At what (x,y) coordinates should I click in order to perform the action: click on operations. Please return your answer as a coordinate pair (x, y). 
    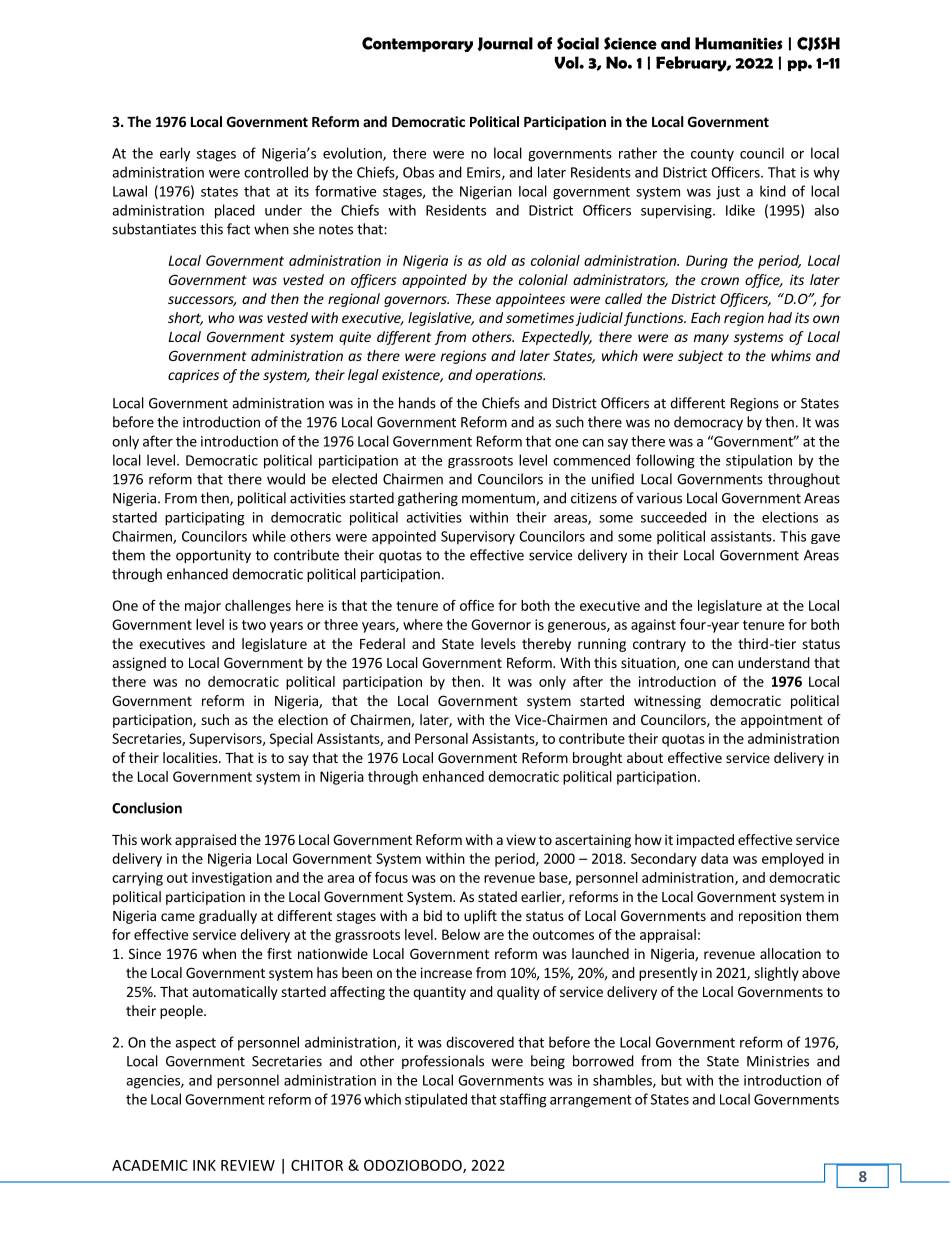
    Looking at the image, I should click on (510, 376).
